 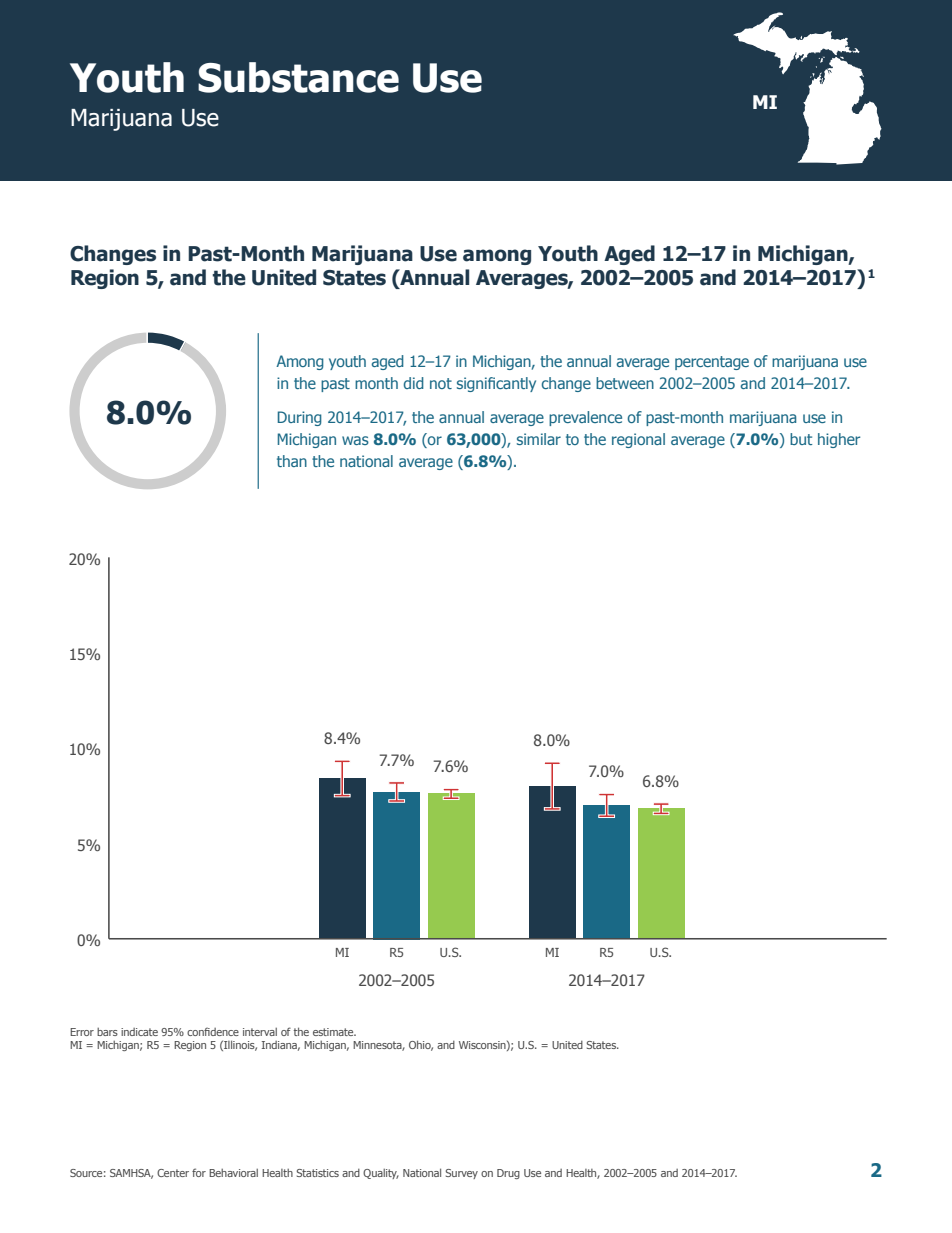 I want to click on but, so click(x=801, y=439).
